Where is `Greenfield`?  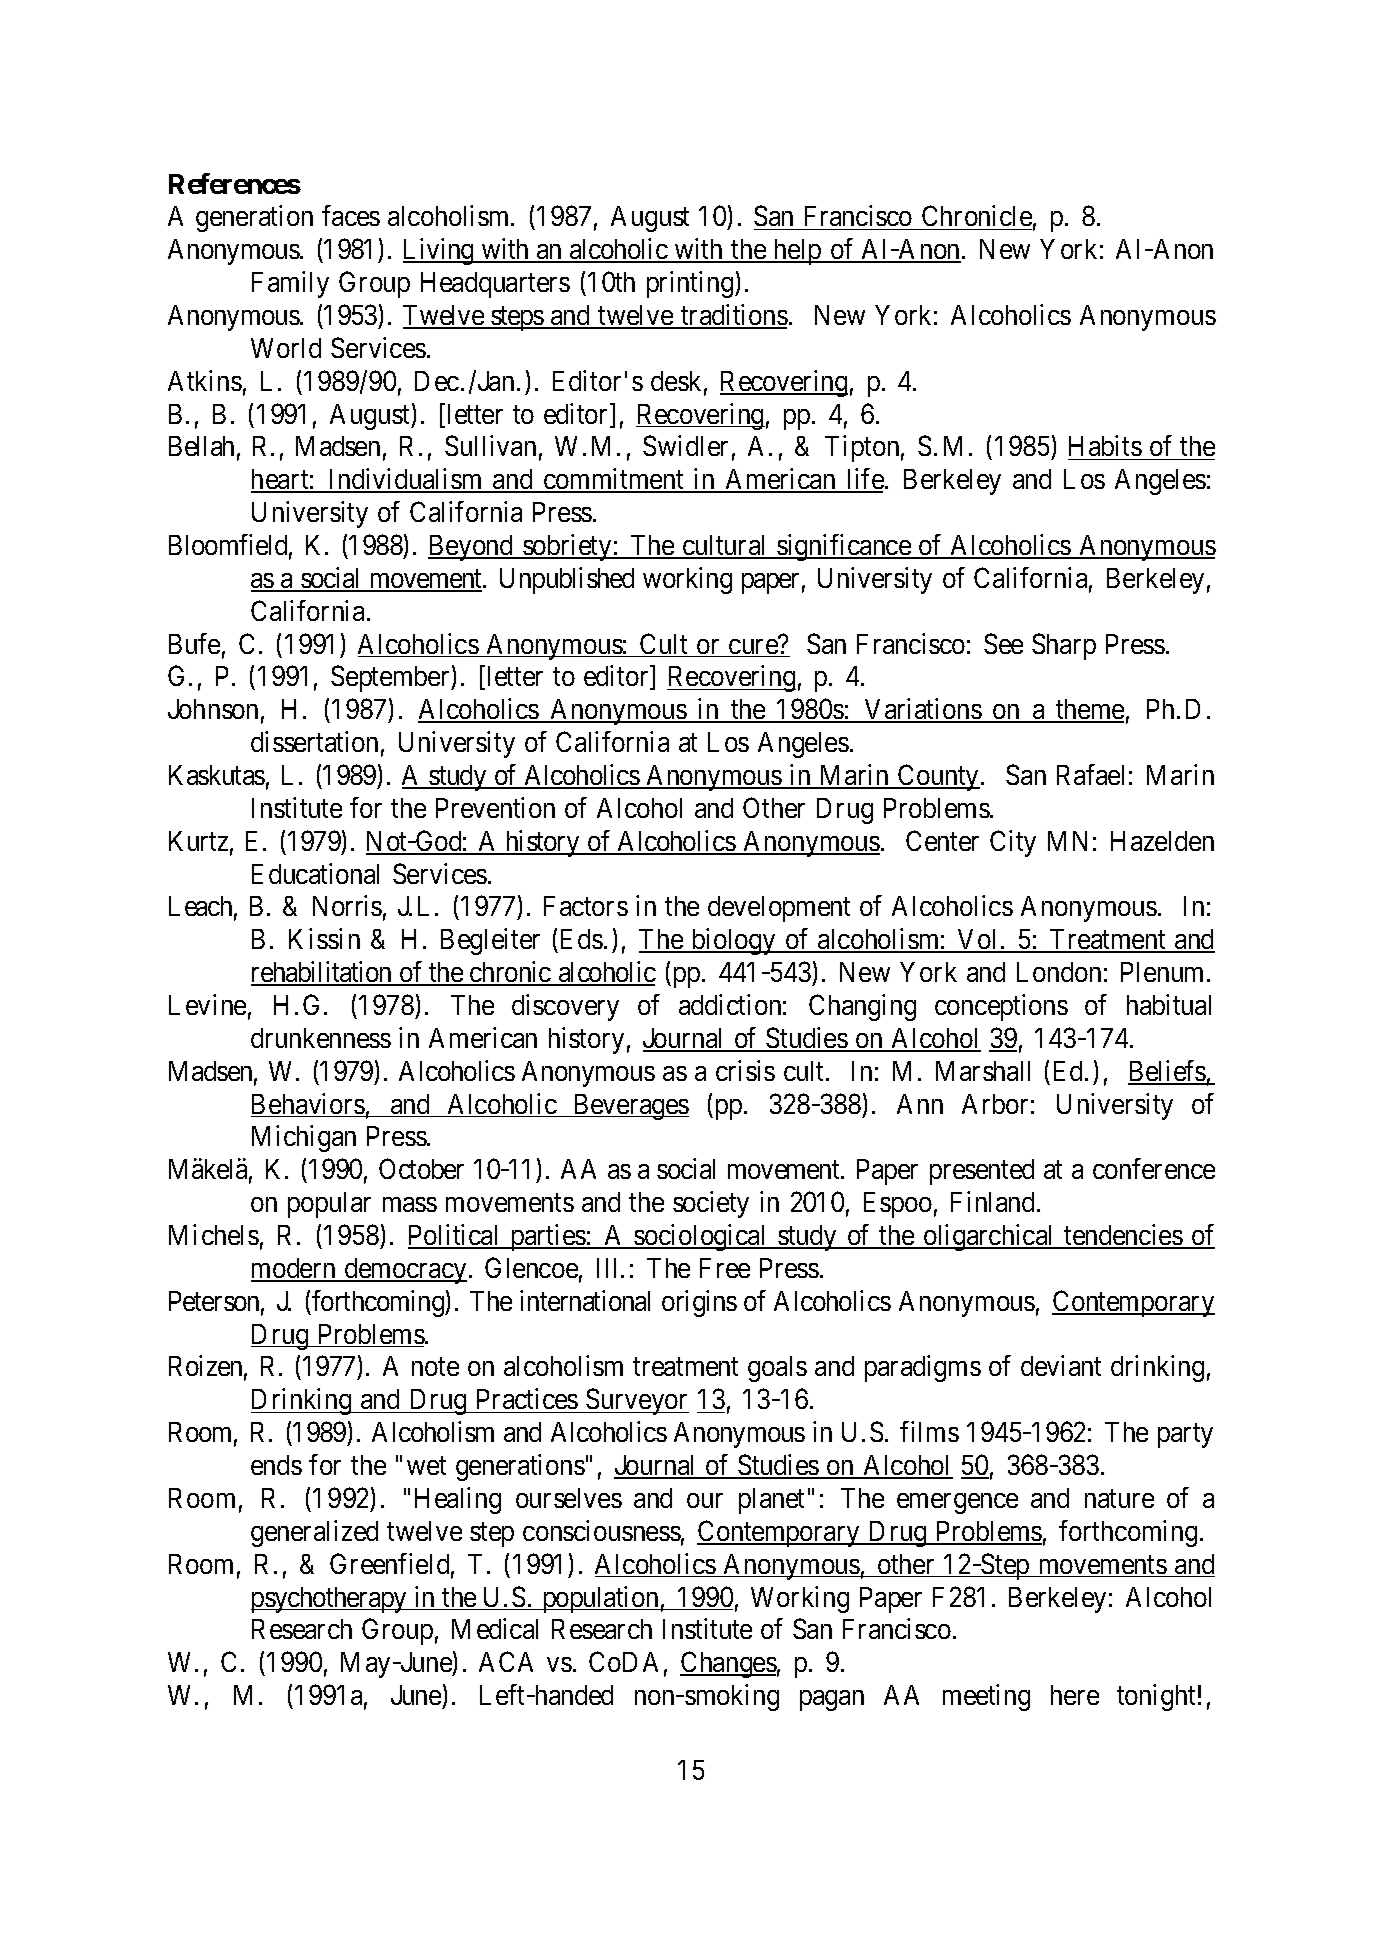 Greenfield is located at coordinates (392, 1565).
